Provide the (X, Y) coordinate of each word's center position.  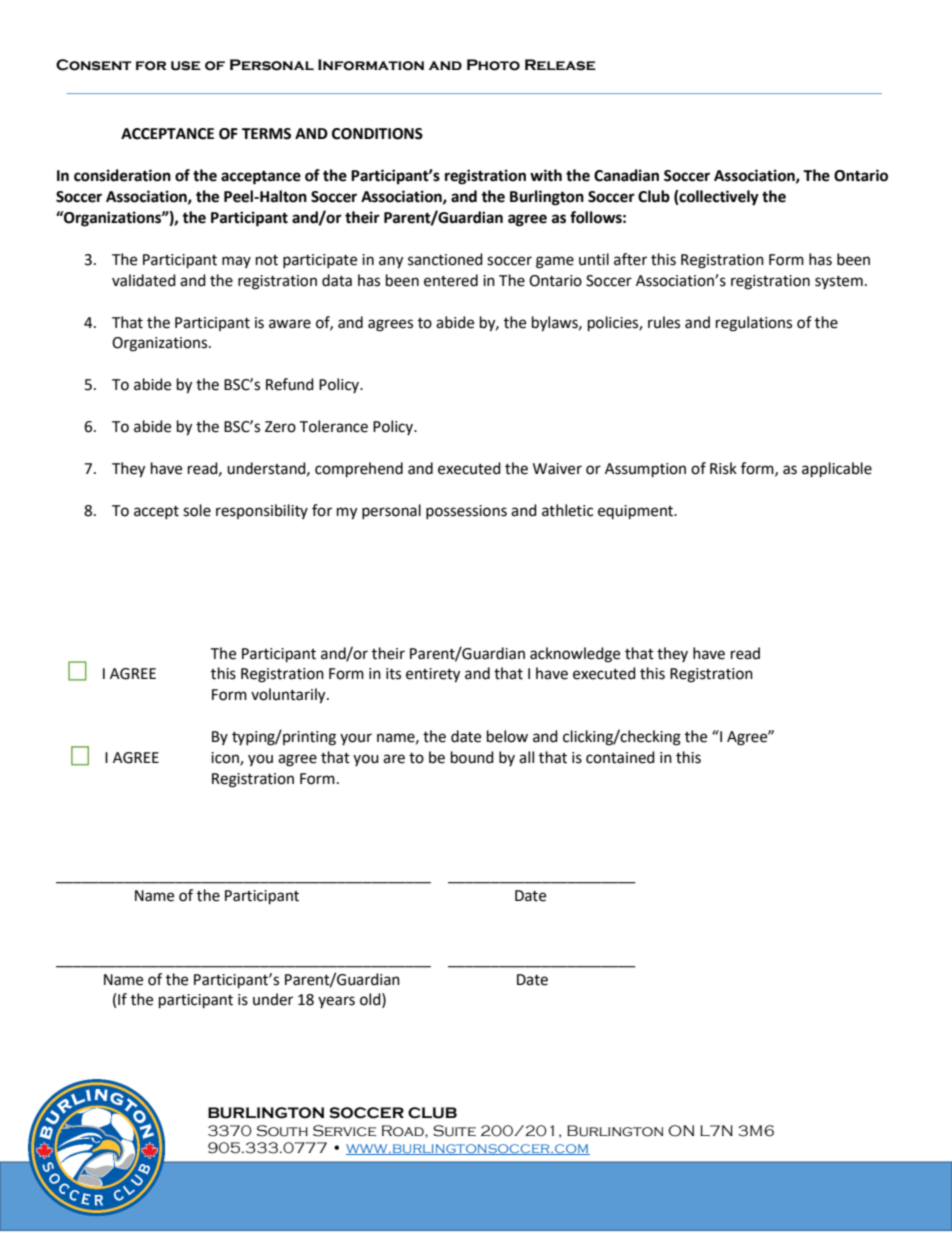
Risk (723, 468)
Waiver (557, 469)
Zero (280, 427)
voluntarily (289, 696)
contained (620, 757)
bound (472, 757)
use (186, 66)
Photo (493, 65)
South (282, 1131)
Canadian (626, 175)
